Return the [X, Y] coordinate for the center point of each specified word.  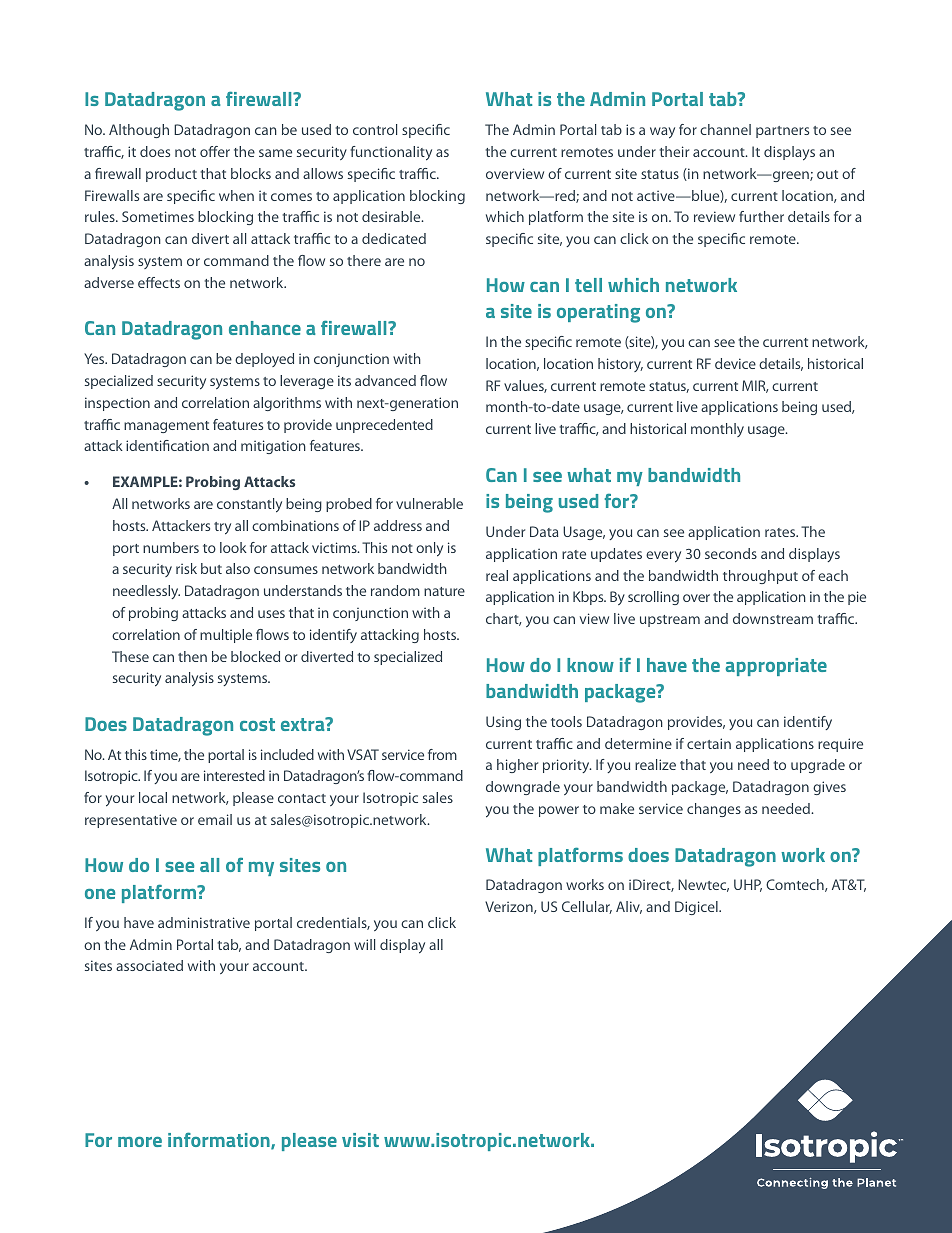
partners [782, 132]
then [192, 656]
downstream [773, 618]
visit [360, 1140]
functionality [391, 153]
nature [444, 591]
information [220, 1141]
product [171, 175]
